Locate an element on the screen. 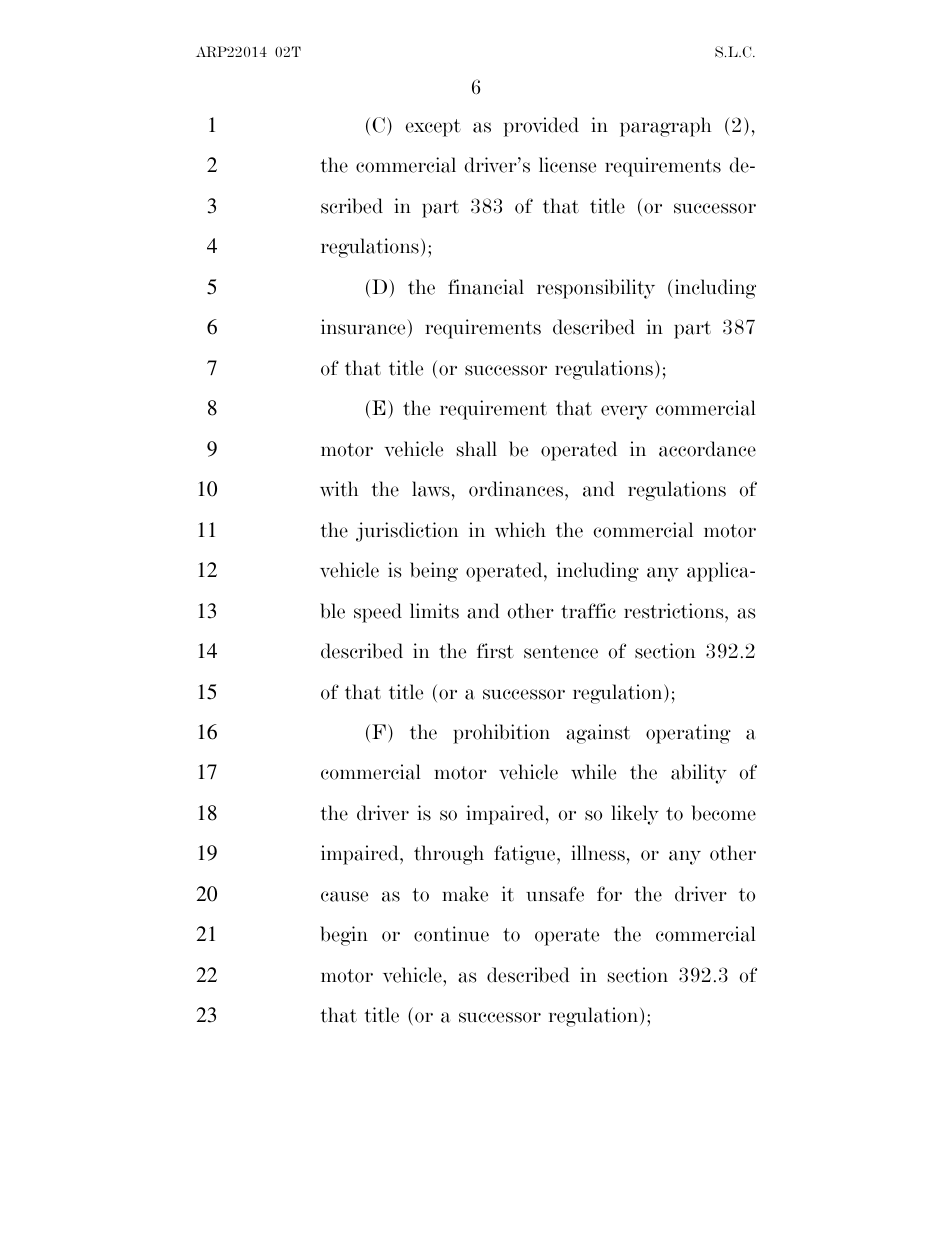 The height and width of the screenshot is (1233, 952). restrictions is located at coordinates (675, 611).
